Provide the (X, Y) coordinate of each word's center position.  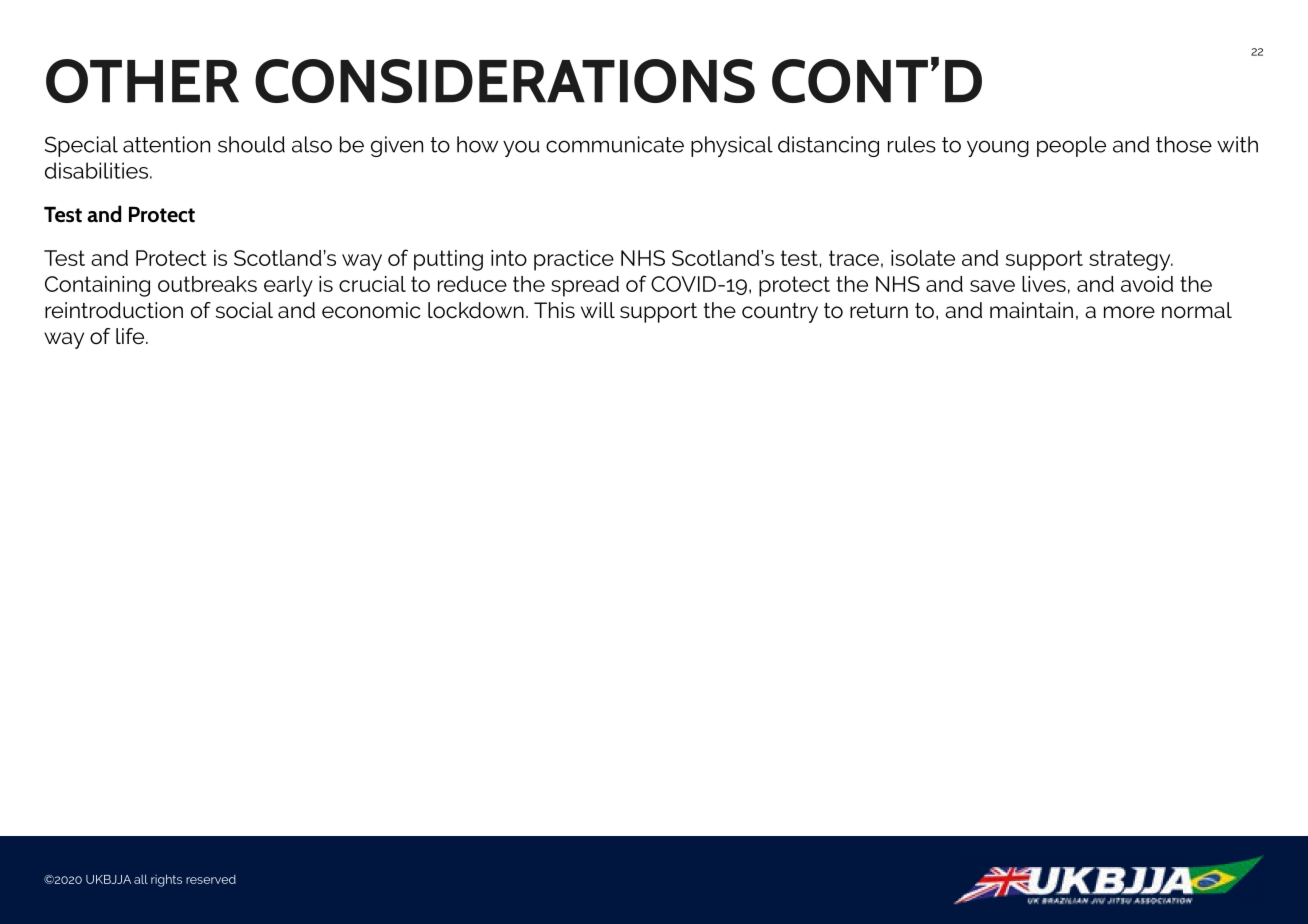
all (141, 879)
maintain (1031, 310)
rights (166, 880)
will (598, 310)
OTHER (142, 81)
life (131, 336)
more (1129, 312)
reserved (211, 879)
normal (1197, 310)
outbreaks (207, 284)
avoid (1147, 284)
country (780, 313)
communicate (615, 144)
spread (585, 286)
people (1071, 146)
